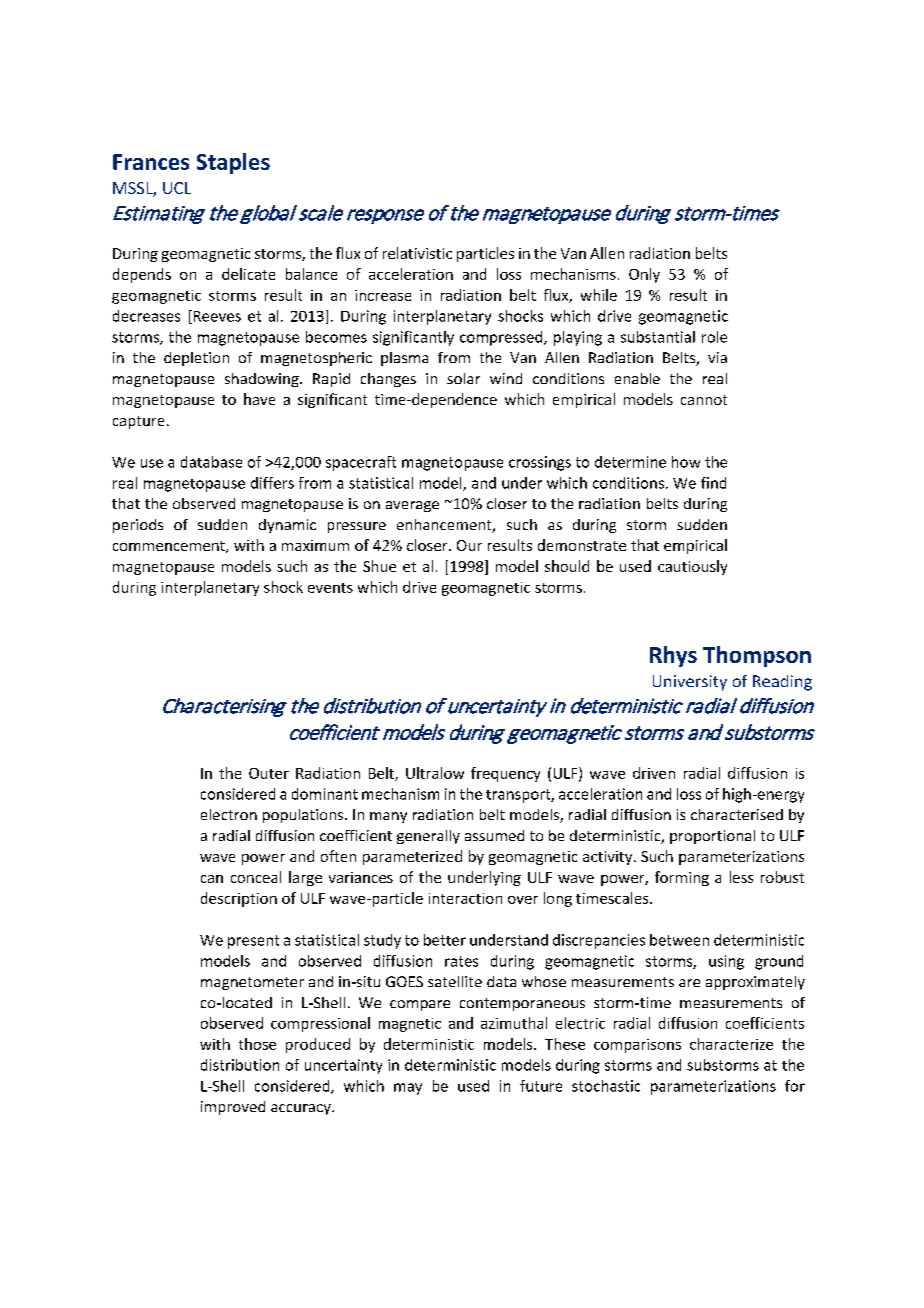 Image resolution: width=924 pixels, height=1308 pixels. I want to click on find, so click(713, 483).
